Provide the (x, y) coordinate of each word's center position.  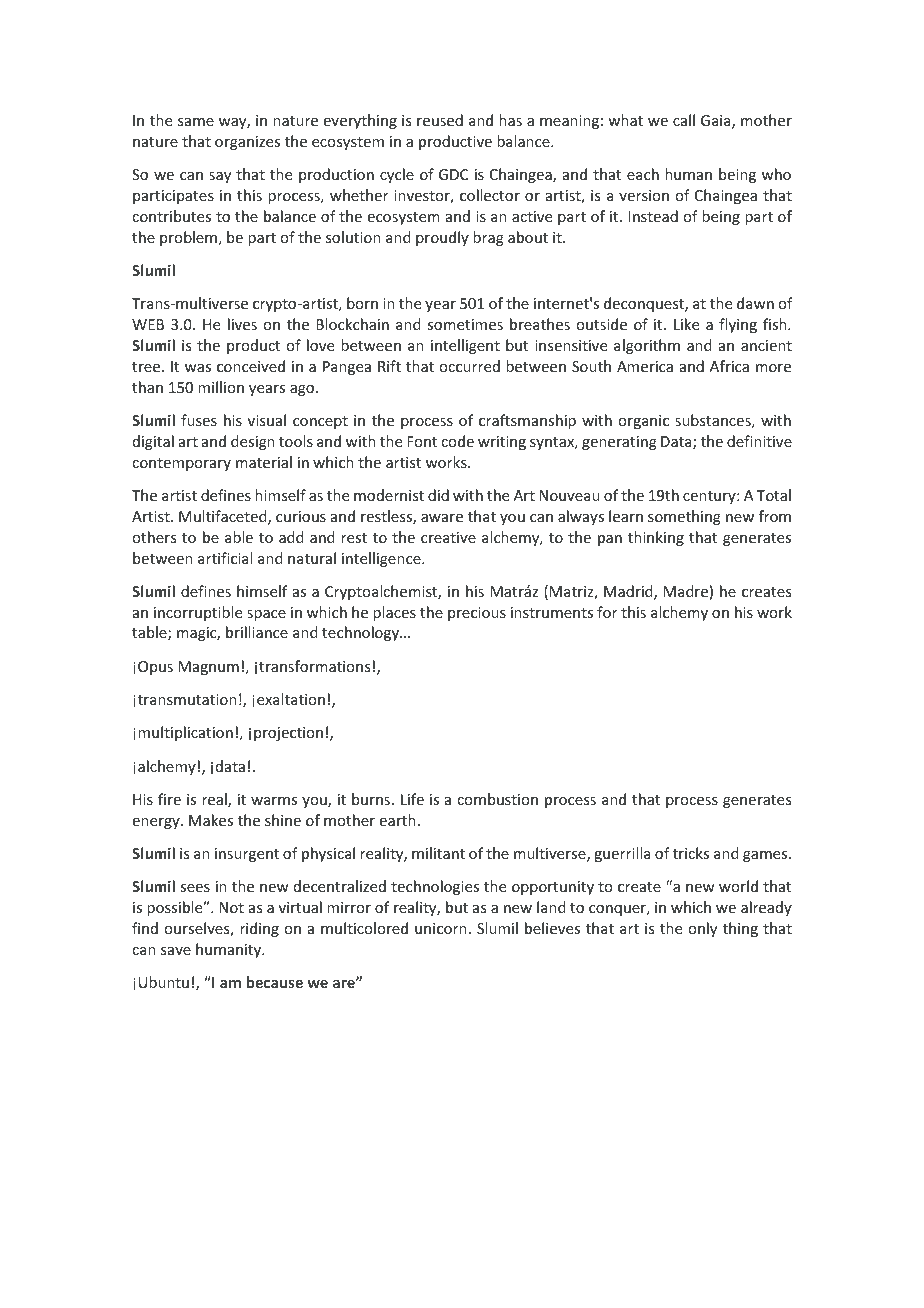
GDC (453, 174)
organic (643, 422)
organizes (247, 143)
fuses (199, 420)
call (684, 120)
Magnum (208, 668)
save (176, 951)
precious (477, 614)
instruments (552, 612)
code (457, 441)
